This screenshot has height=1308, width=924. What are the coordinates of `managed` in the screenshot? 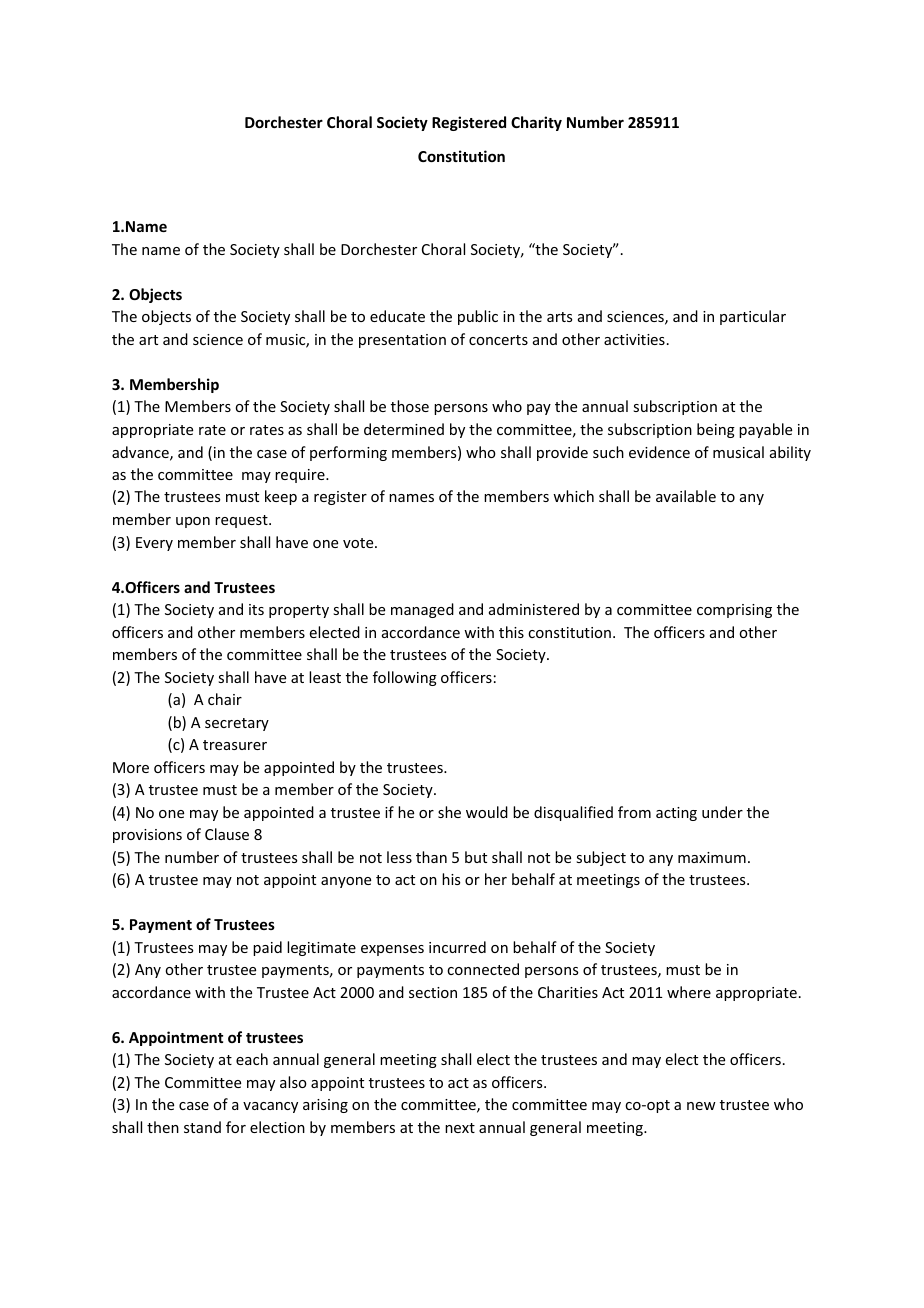 It's located at (422, 610).
